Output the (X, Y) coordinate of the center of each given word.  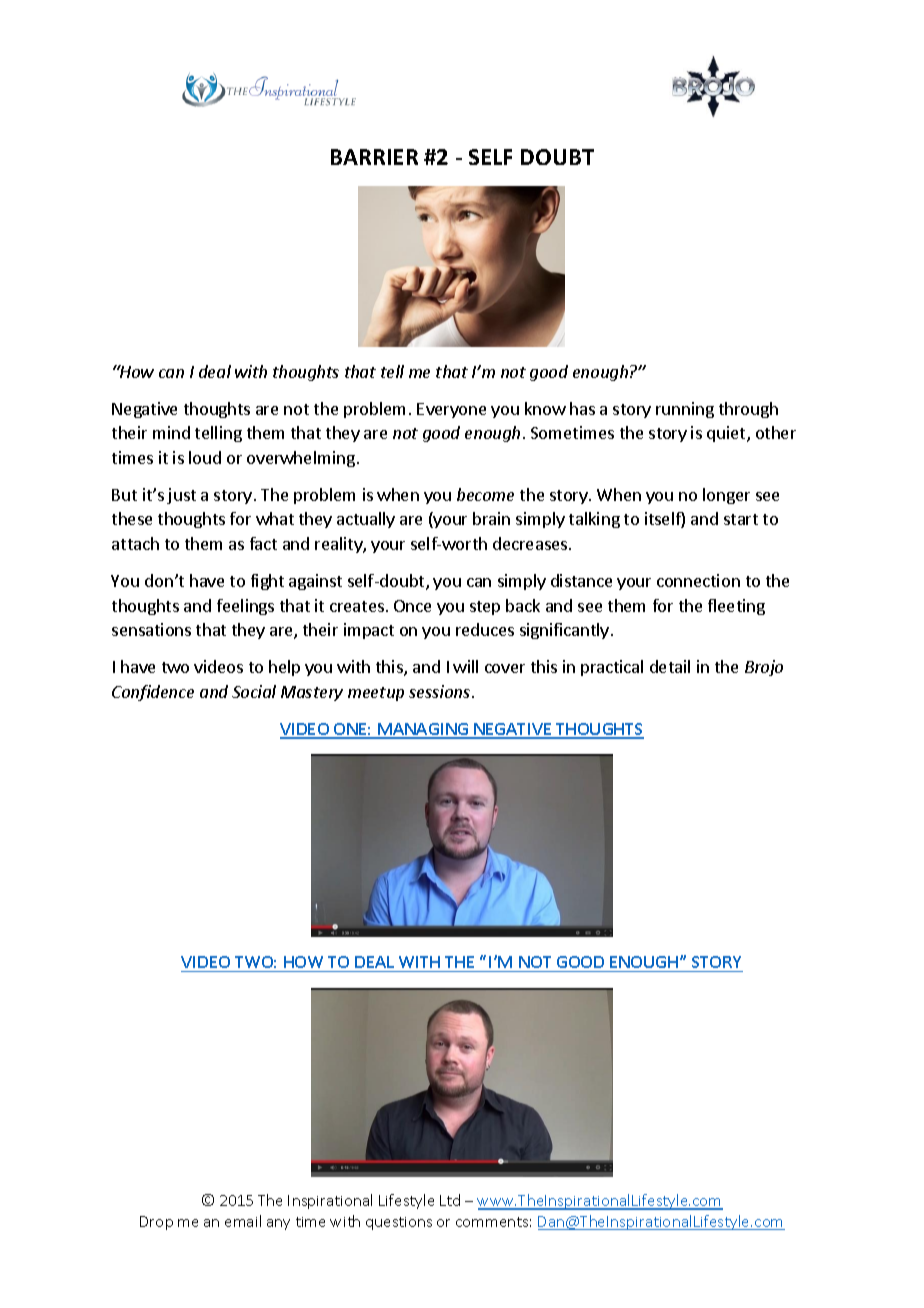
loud (205, 457)
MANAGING (423, 730)
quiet (727, 434)
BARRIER (374, 157)
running (685, 410)
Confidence (153, 693)
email (243, 1221)
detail (670, 666)
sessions (441, 691)
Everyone (451, 410)
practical (612, 668)
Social (254, 691)
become (485, 494)
